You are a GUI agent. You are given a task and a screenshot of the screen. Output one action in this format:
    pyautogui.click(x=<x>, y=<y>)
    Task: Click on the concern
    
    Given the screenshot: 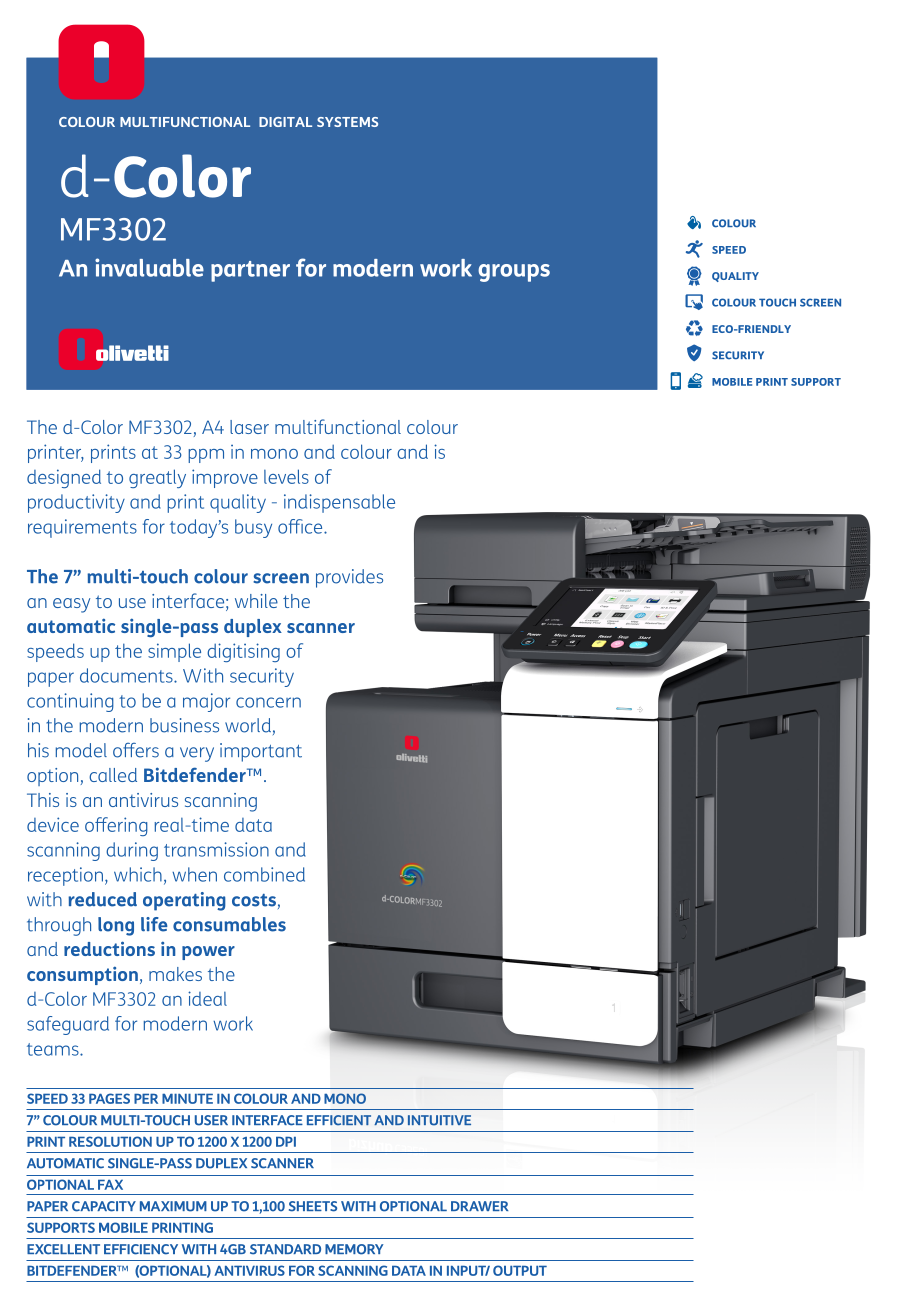 What is the action you would take?
    pyautogui.click(x=268, y=702)
